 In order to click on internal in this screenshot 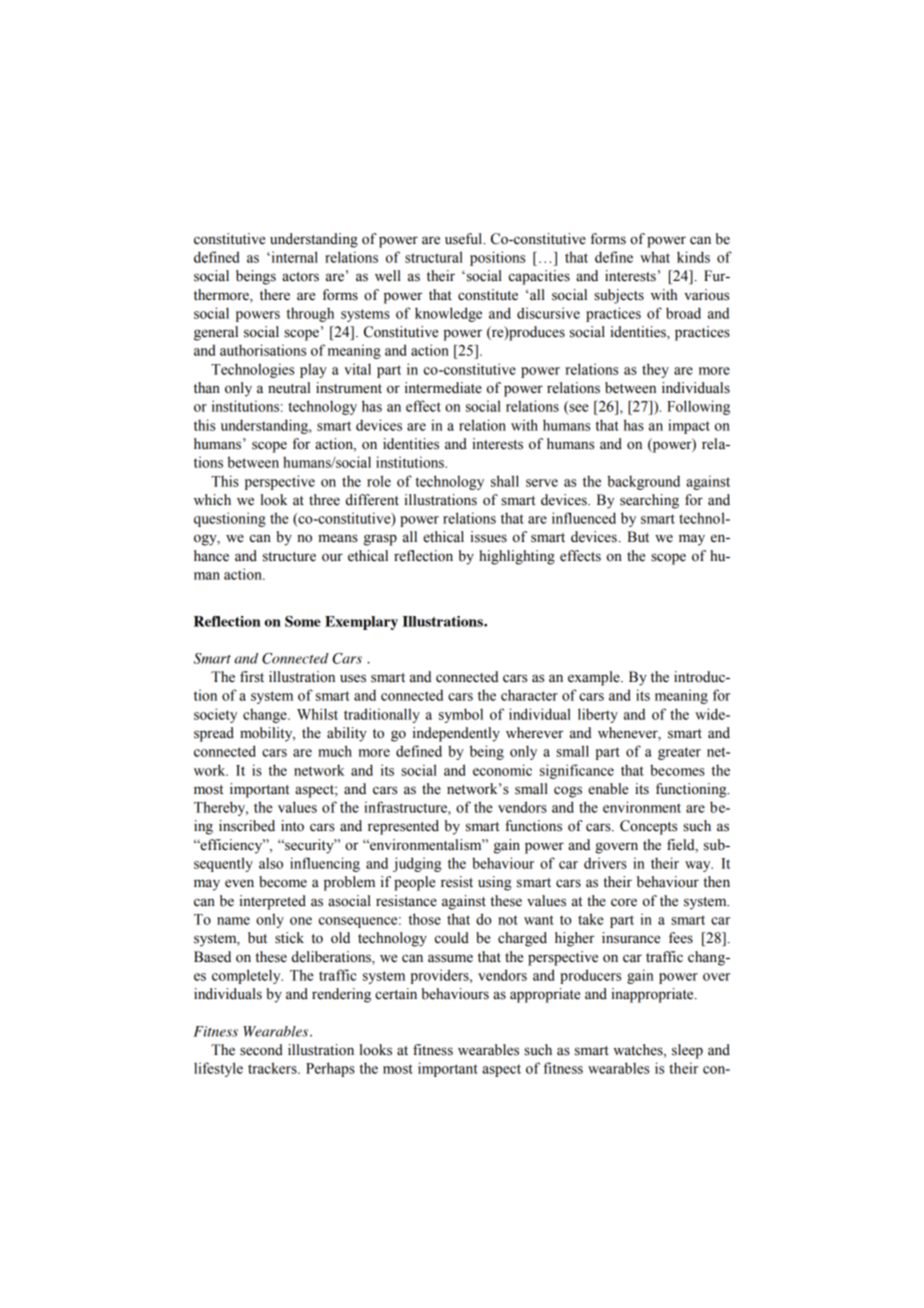, I will do `click(293, 257)`.
